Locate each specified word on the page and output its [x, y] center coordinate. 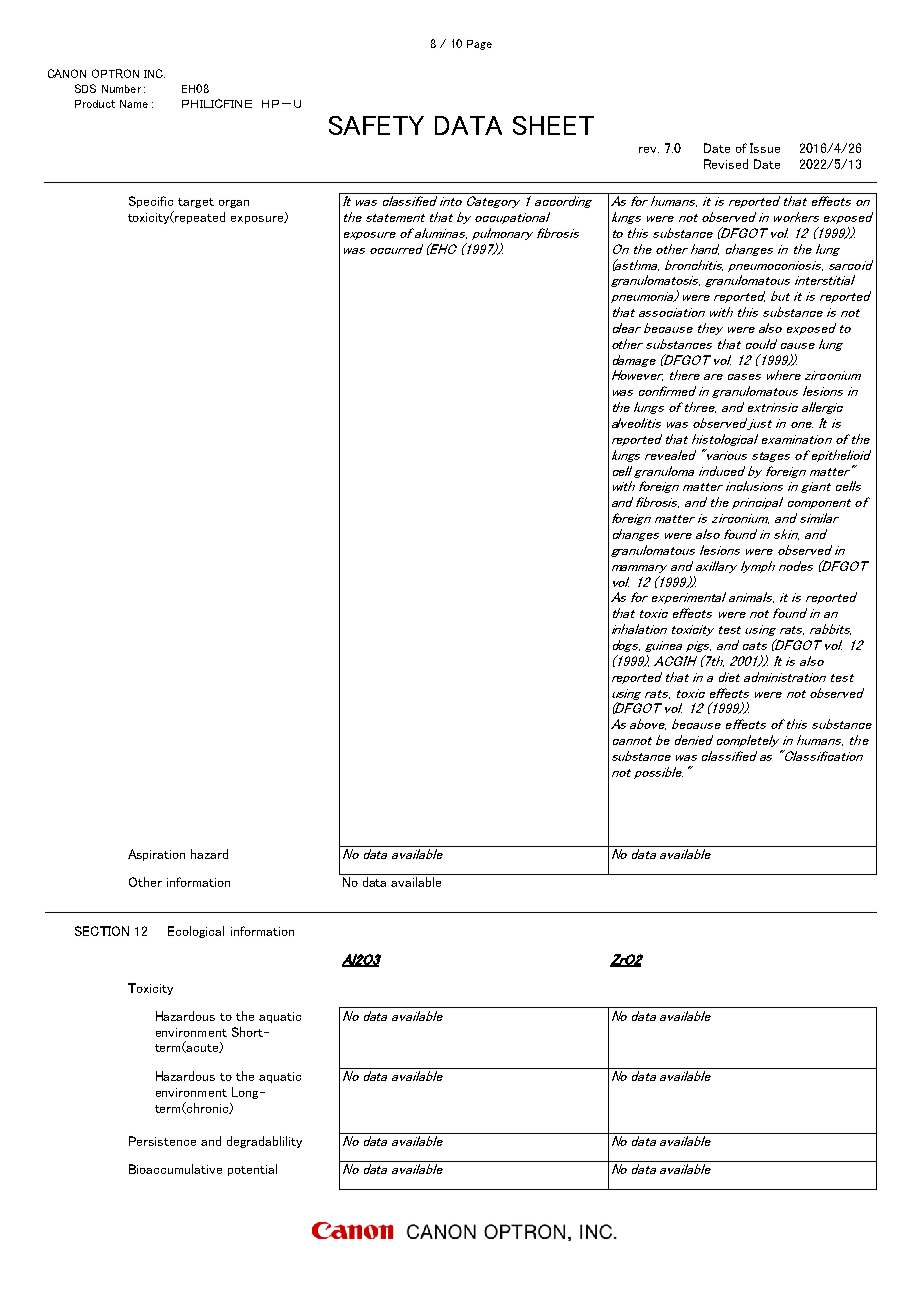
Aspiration [156, 855]
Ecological [196, 932]
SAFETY [376, 125]
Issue [765, 148]
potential [252, 1170]
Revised [726, 164]
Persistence [162, 1141]
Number [121, 89]
